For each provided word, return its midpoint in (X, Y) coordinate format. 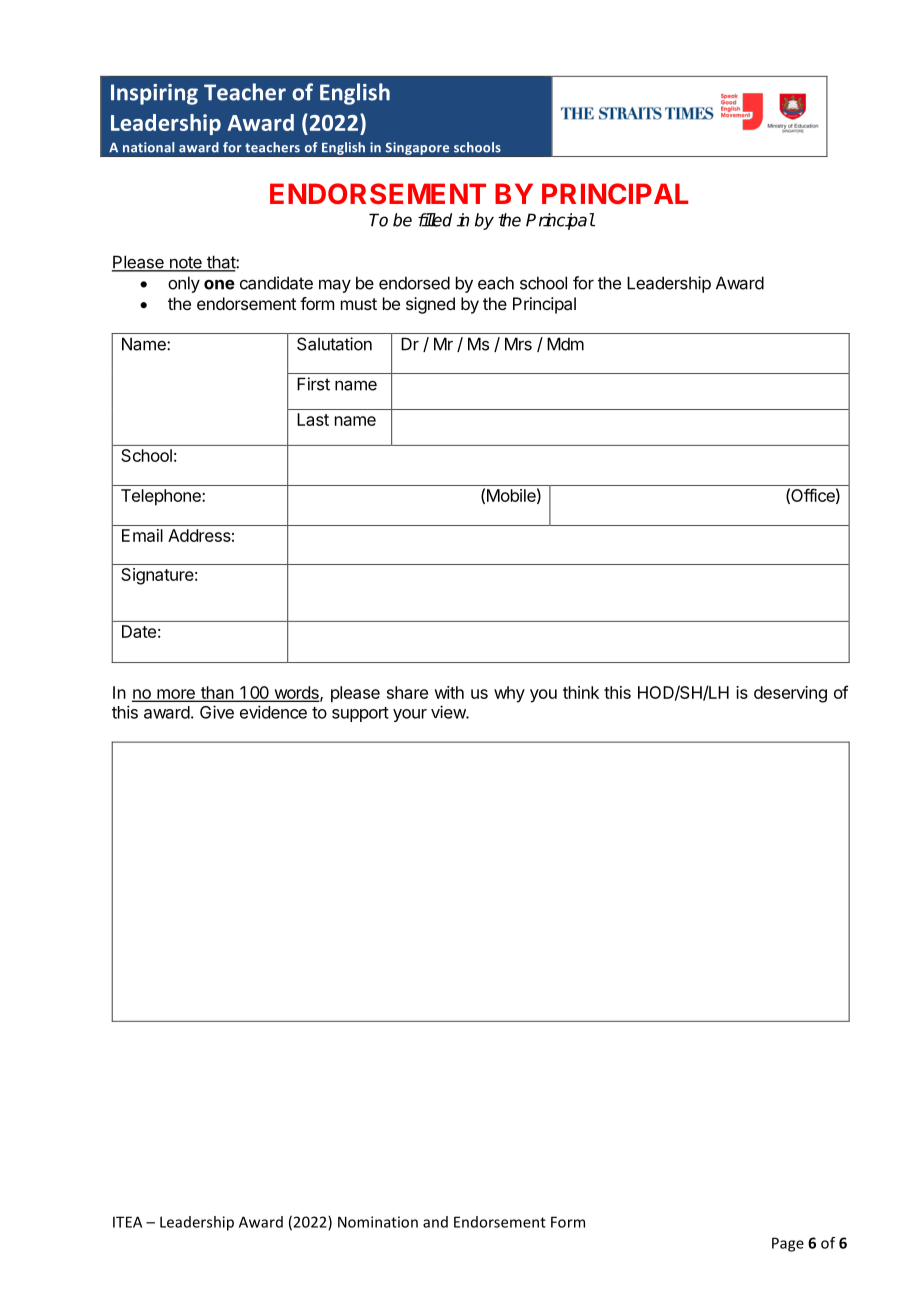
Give (217, 712)
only (184, 284)
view (449, 712)
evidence (273, 712)
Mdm (565, 344)
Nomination (378, 1222)
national (148, 147)
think (581, 692)
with (449, 692)
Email (142, 535)
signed (430, 305)
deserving (790, 694)
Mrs (518, 344)
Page (788, 1244)
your (410, 715)
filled (435, 220)
